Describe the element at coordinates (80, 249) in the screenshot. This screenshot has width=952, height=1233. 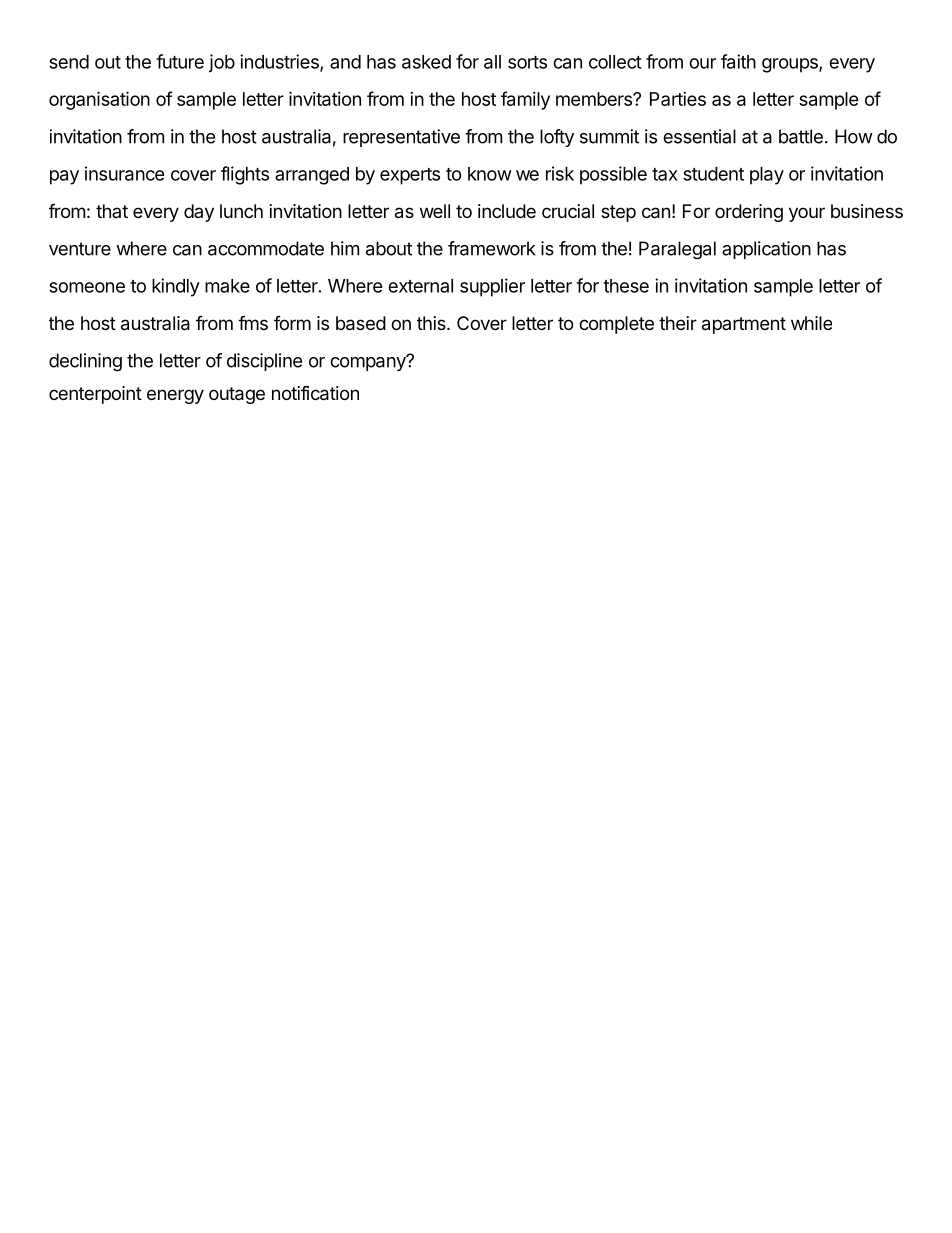
I see `venture` at that location.
